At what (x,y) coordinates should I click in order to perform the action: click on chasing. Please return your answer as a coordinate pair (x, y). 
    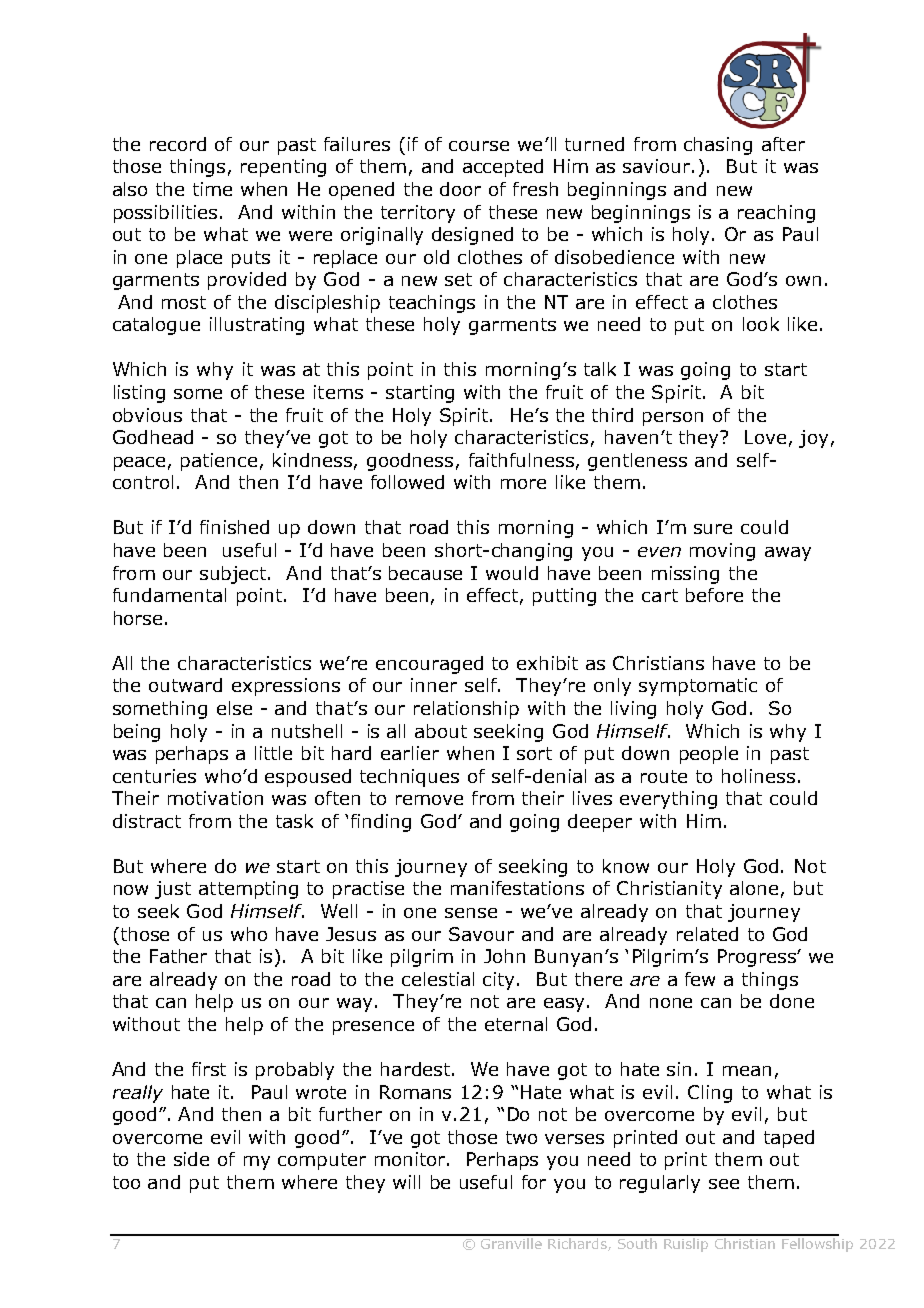
    Looking at the image, I should click on (718, 146).
